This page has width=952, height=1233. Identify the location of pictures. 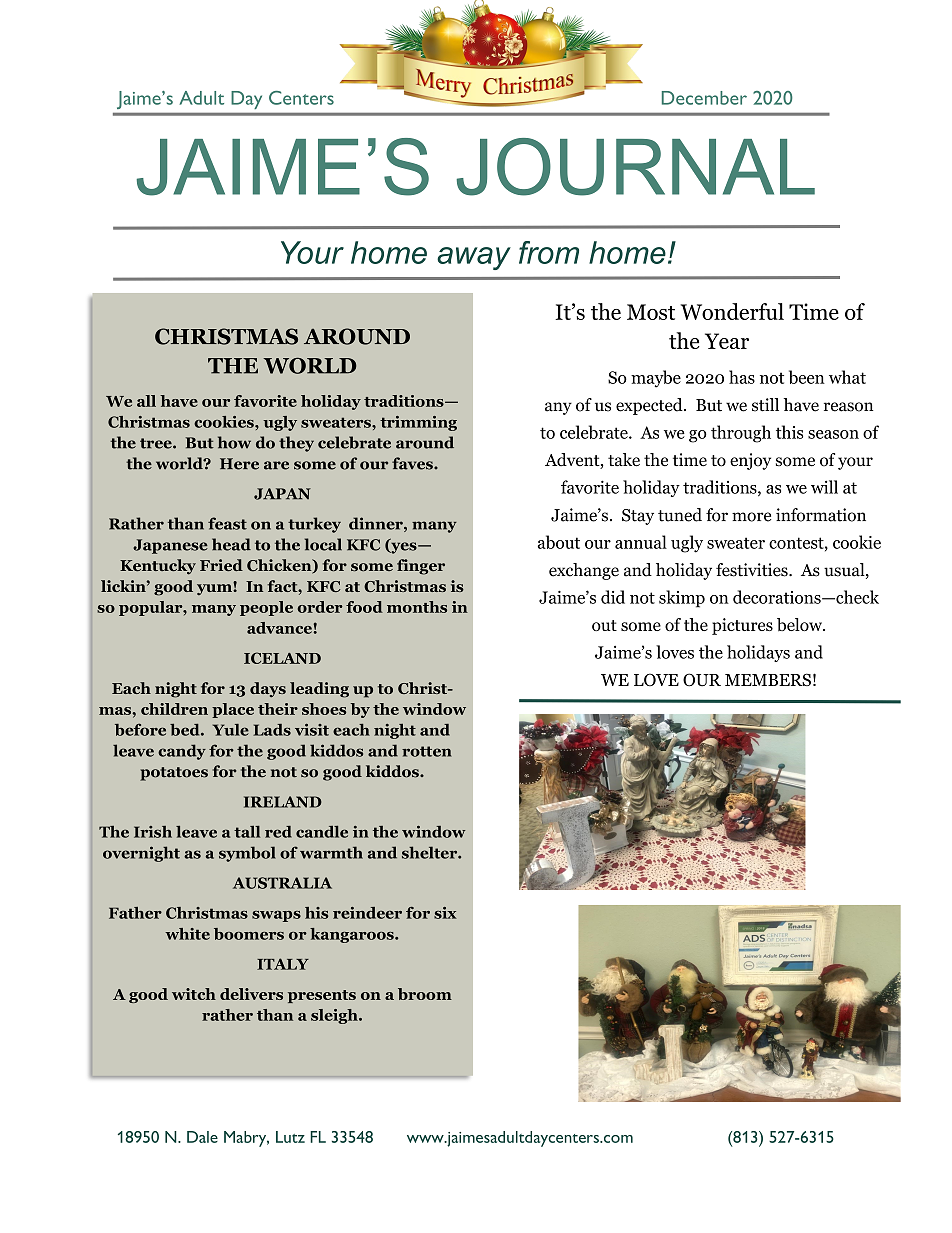
(742, 626).
